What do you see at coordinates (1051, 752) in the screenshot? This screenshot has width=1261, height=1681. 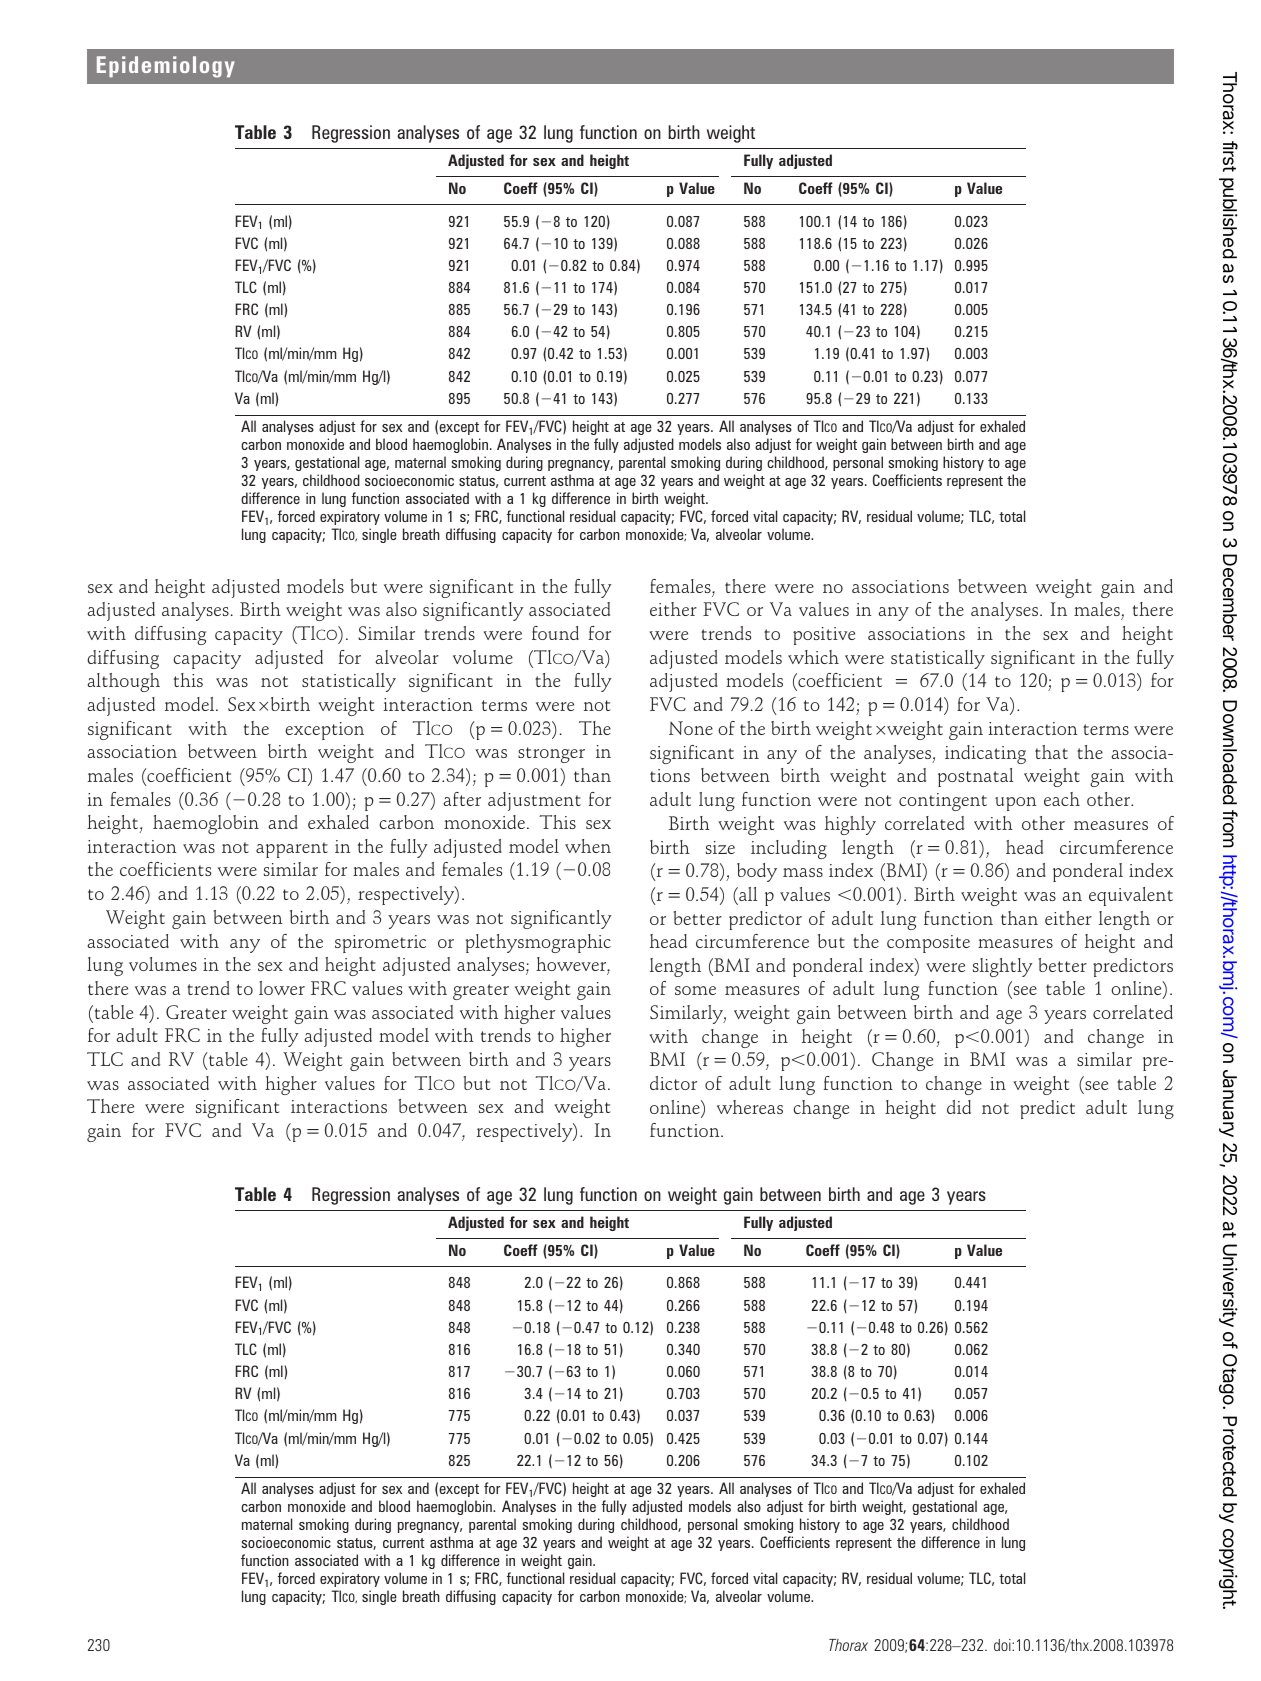 I see `that` at bounding box center [1051, 752].
